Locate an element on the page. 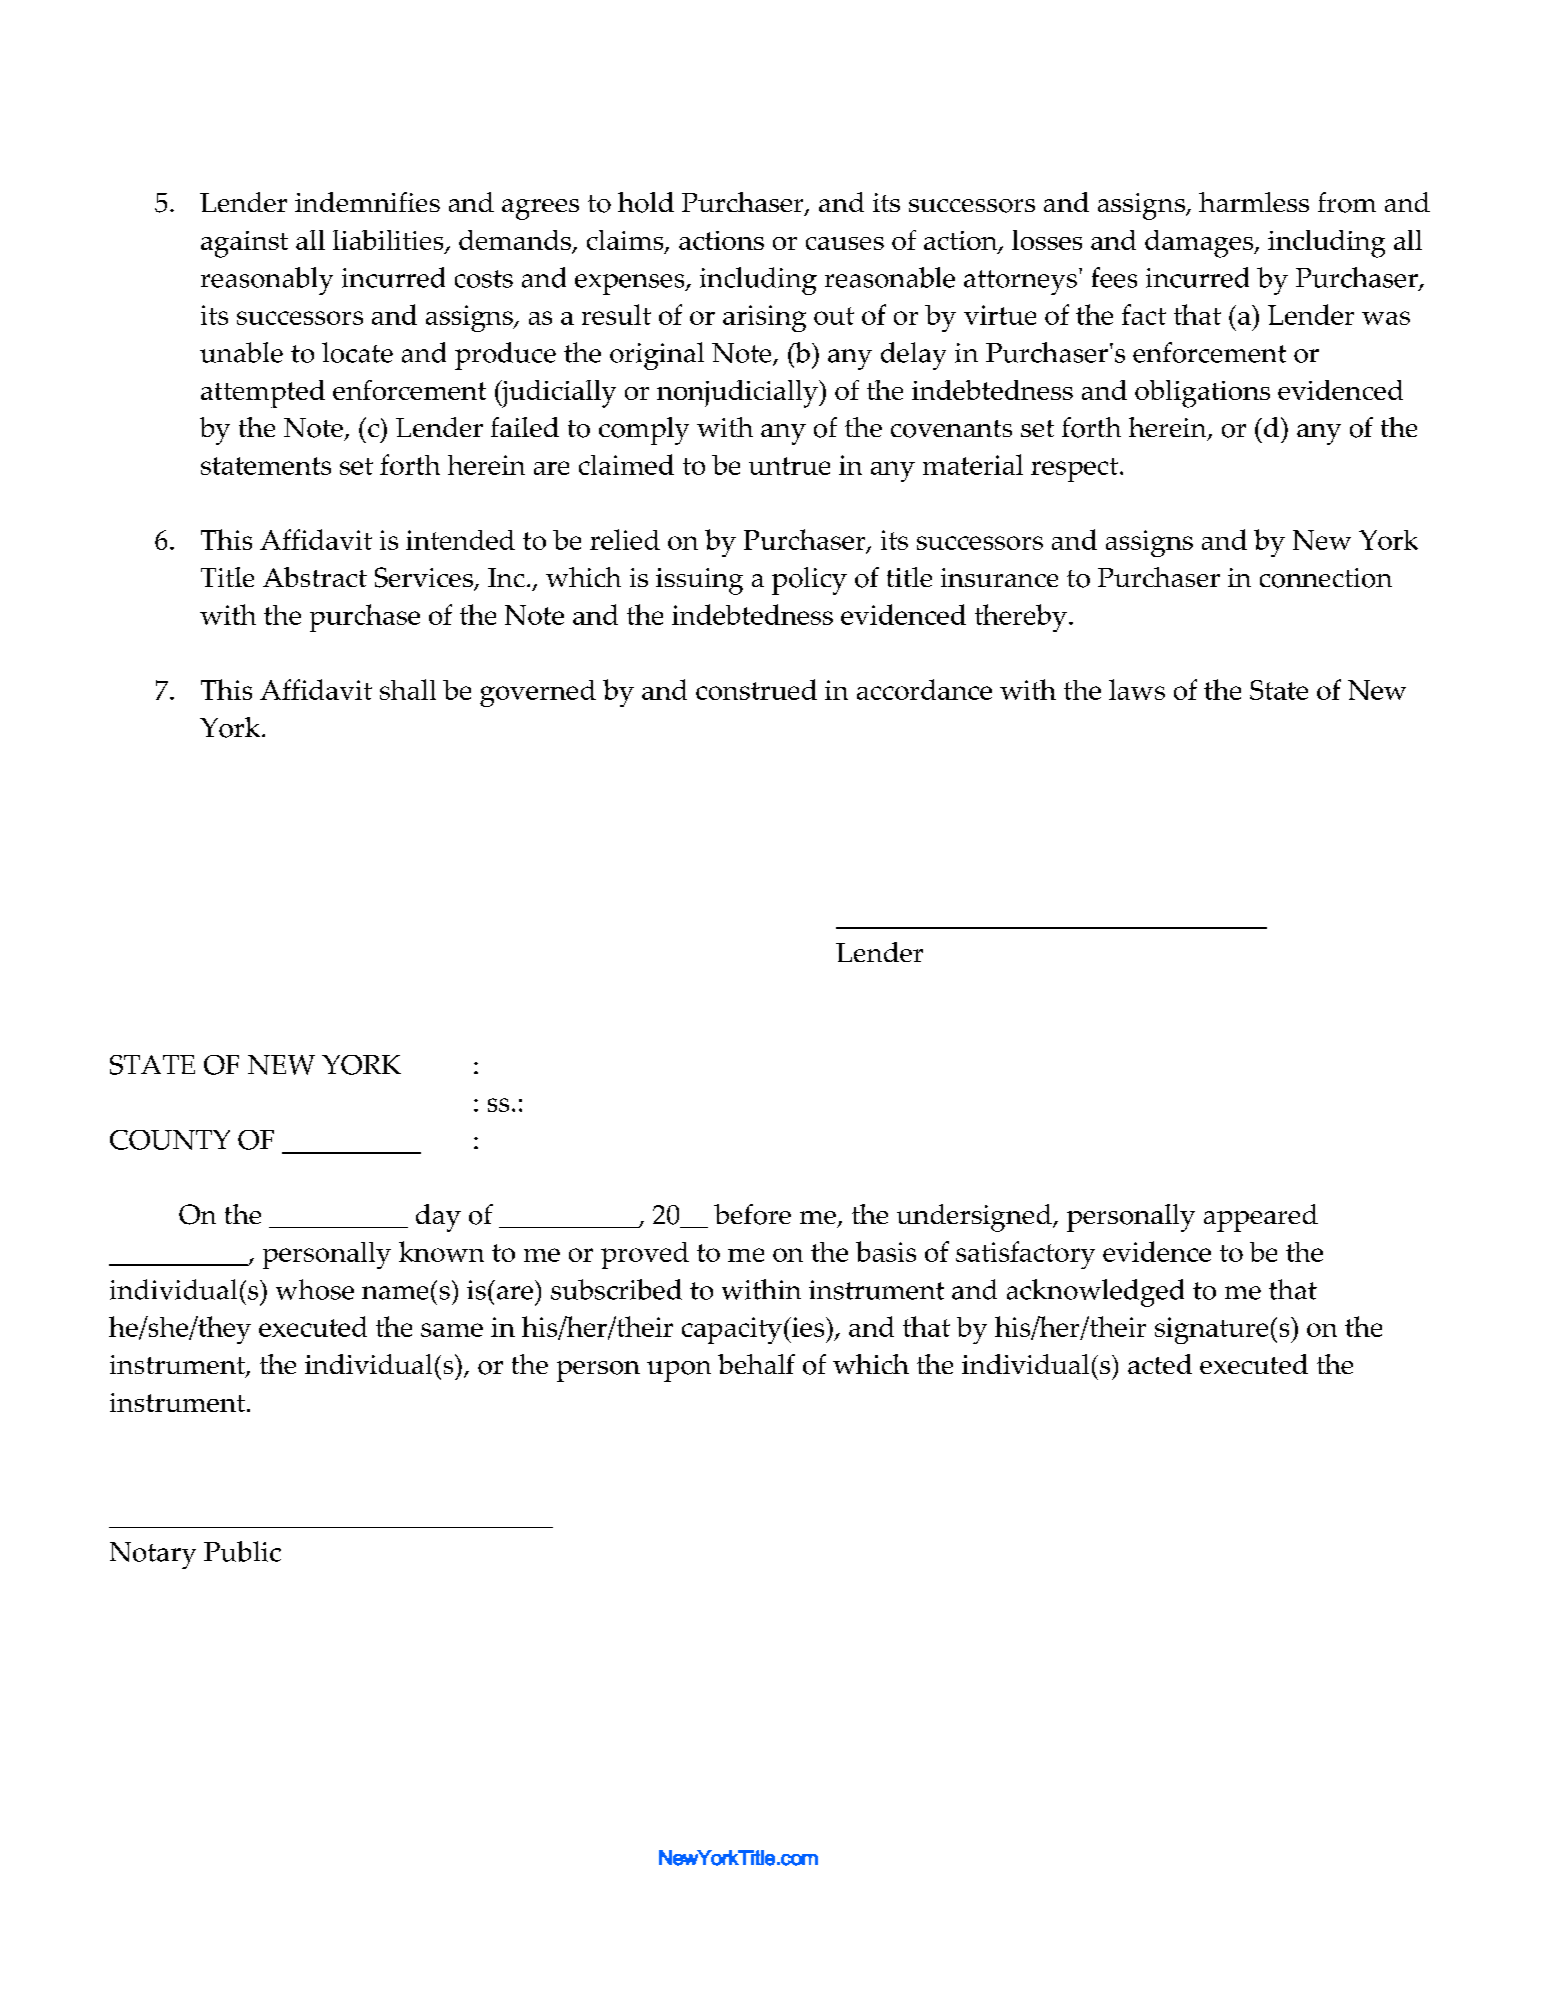  damages is located at coordinates (1200, 244).
